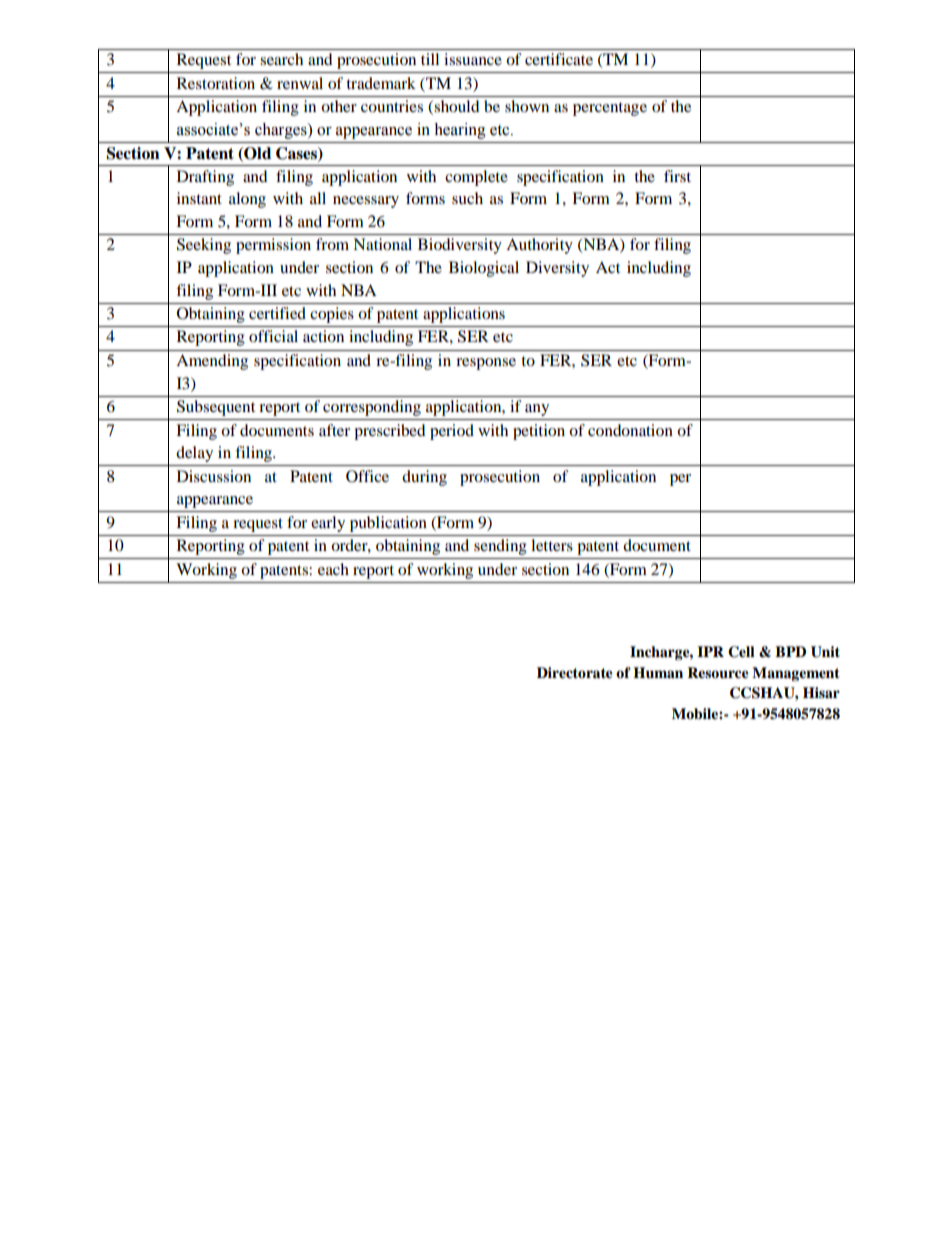 The width and height of the document is (952, 1233). Describe the element at coordinates (575, 673) in the document. I see `Directorate` at that location.
